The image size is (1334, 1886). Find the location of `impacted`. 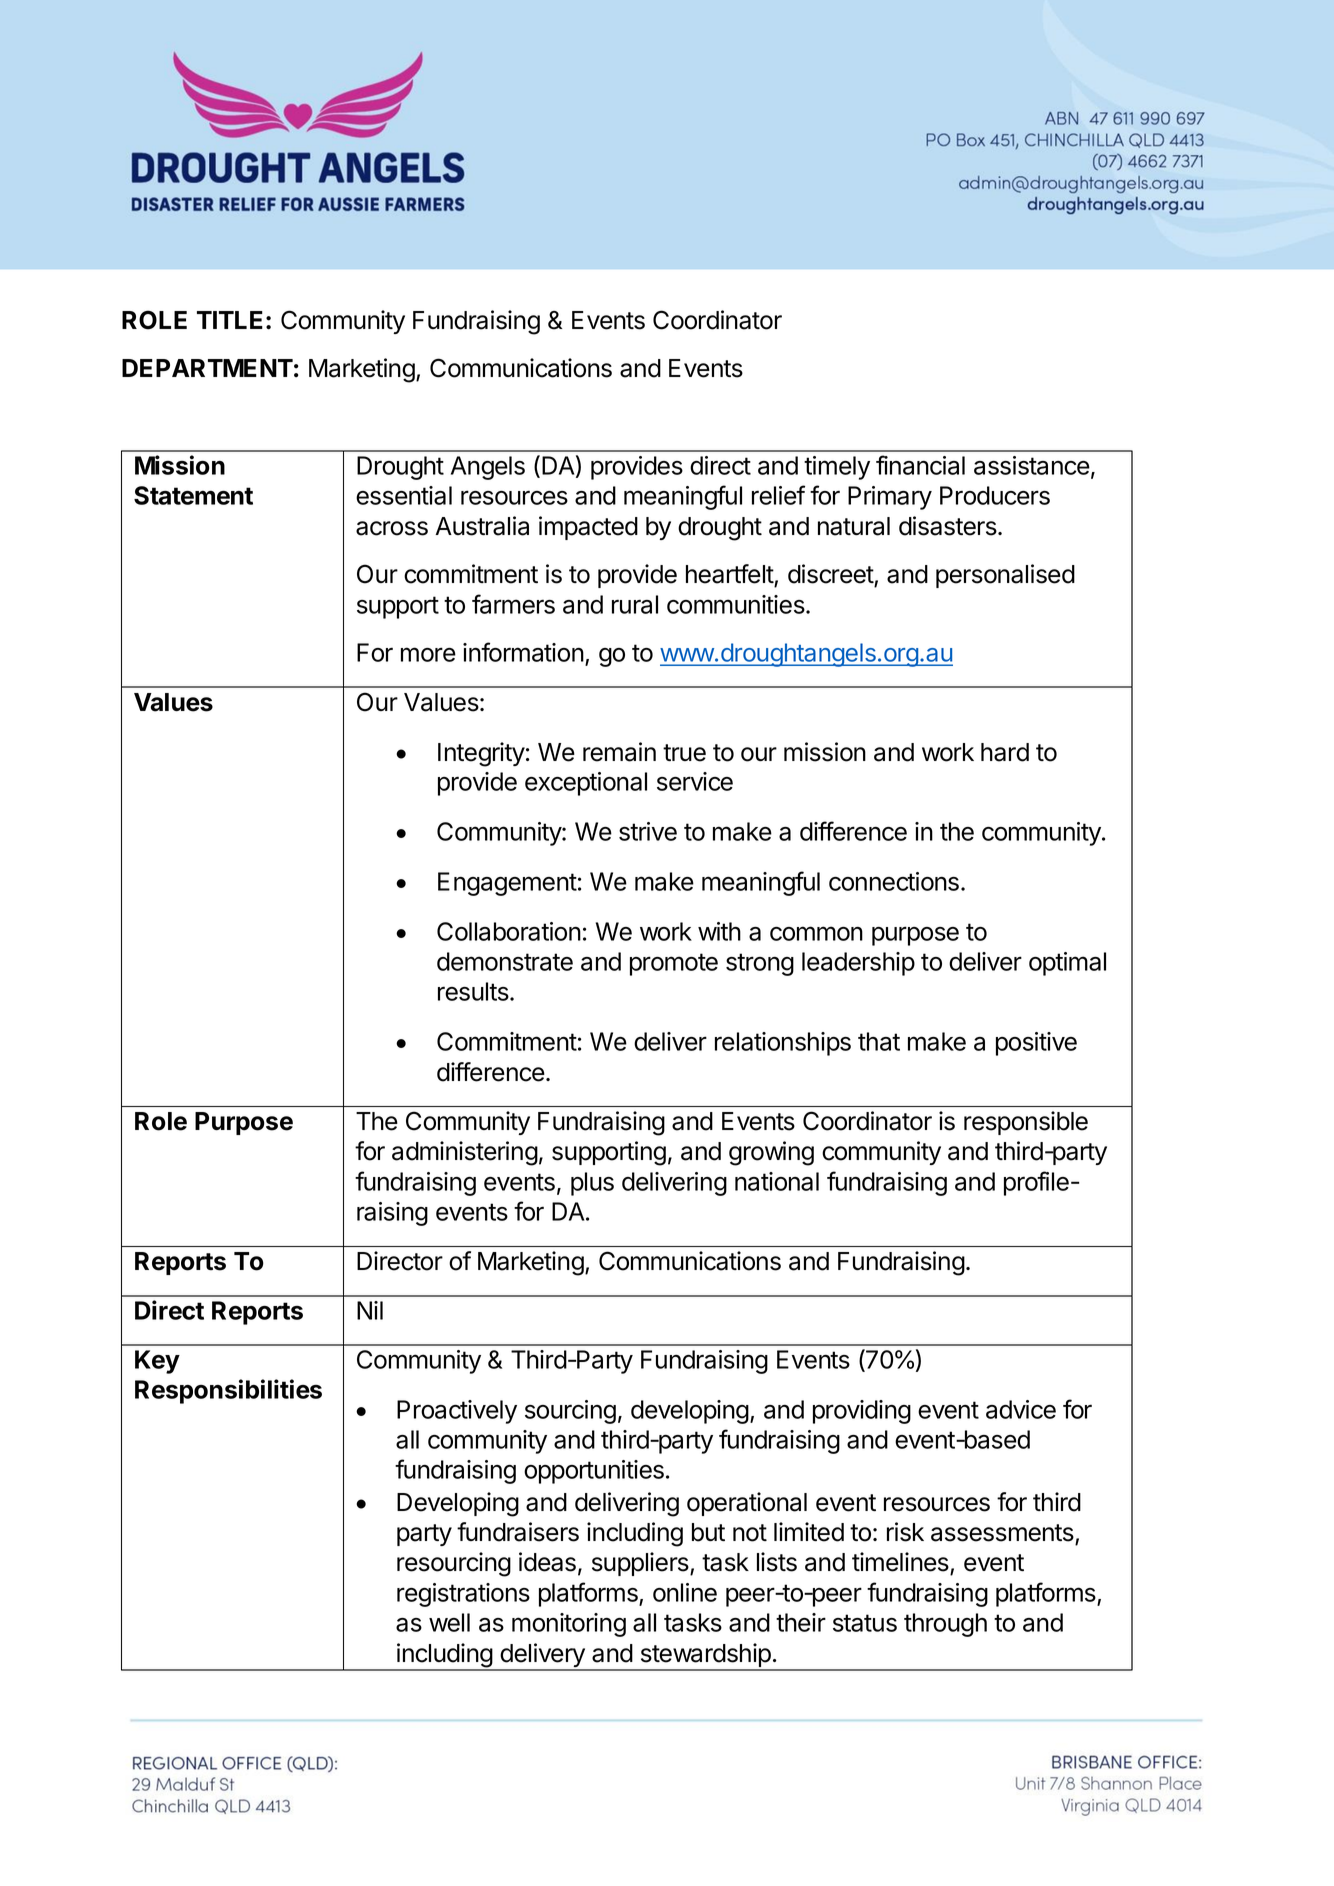

impacted is located at coordinates (588, 528).
